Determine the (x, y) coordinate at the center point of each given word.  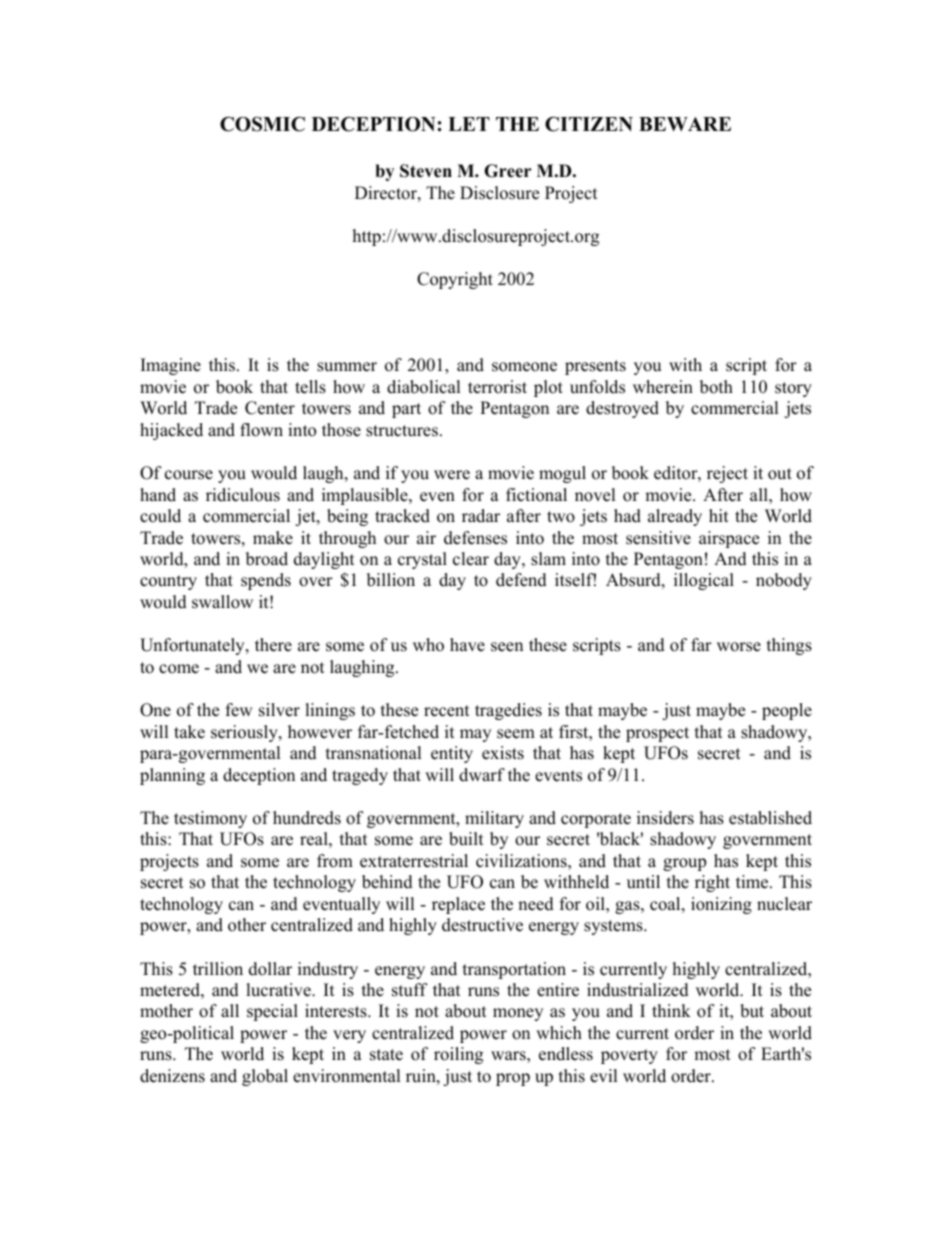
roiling (458, 1055)
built (466, 839)
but (752, 1011)
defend (521, 580)
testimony (210, 819)
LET (469, 124)
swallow (222, 602)
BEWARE (685, 124)
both (716, 387)
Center (270, 408)
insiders (665, 818)
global (265, 1077)
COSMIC (262, 124)
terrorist (497, 387)
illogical (704, 581)
